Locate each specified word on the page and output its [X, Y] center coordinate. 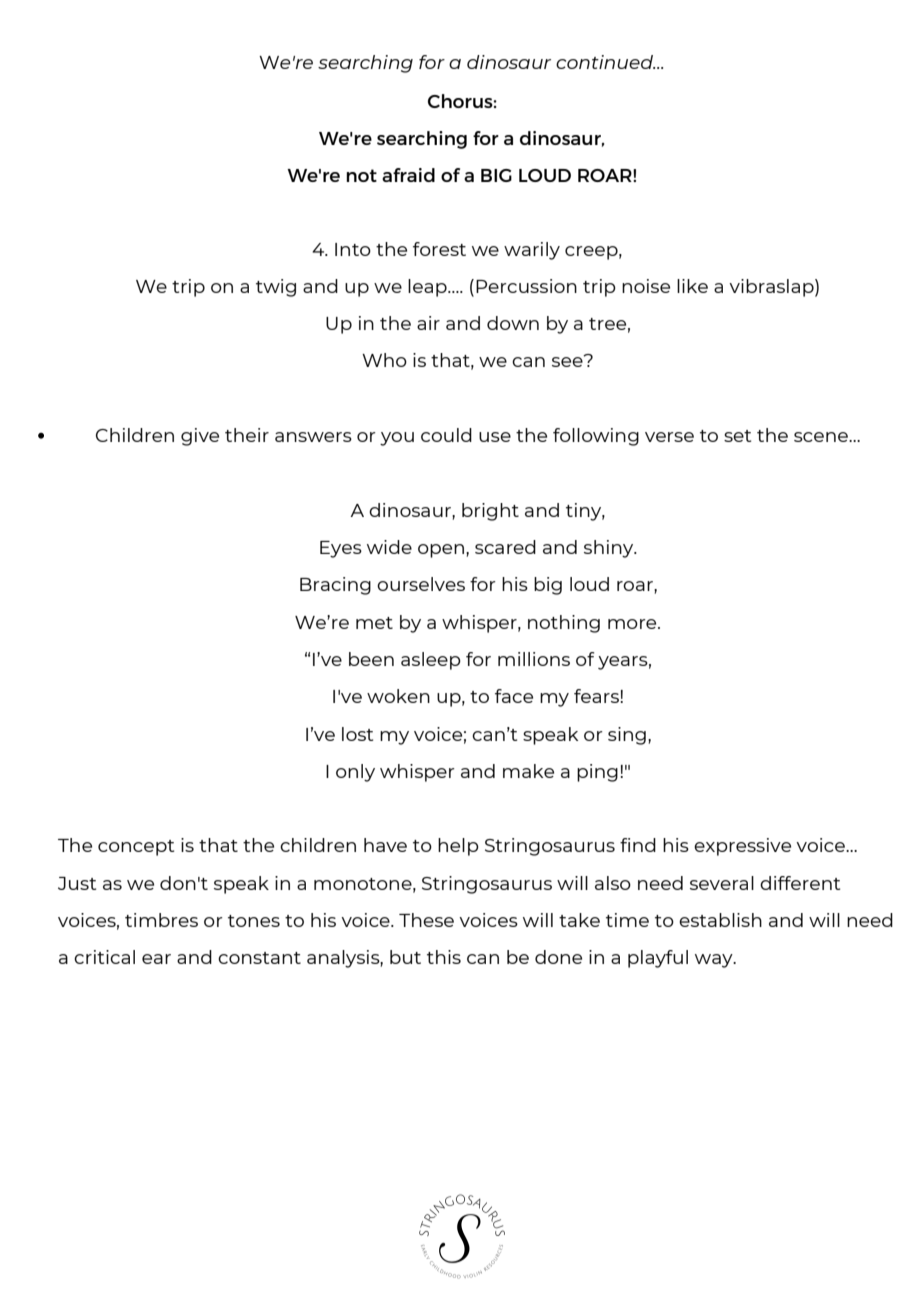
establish [720, 920]
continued [605, 62]
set [737, 436]
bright [490, 512]
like [692, 286]
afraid [408, 175]
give [200, 437]
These [426, 920]
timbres [161, 920]
